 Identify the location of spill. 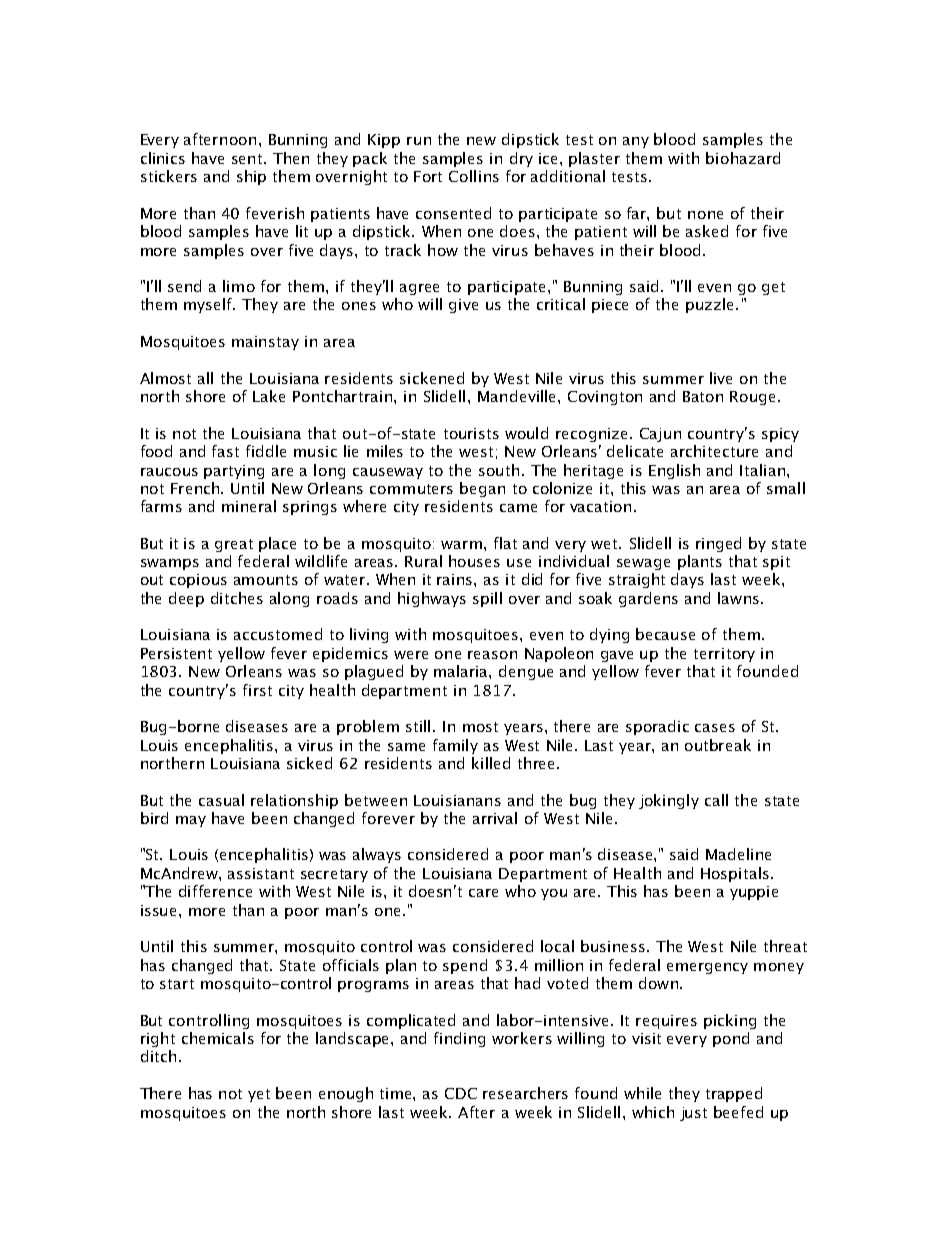
(487, 599).
